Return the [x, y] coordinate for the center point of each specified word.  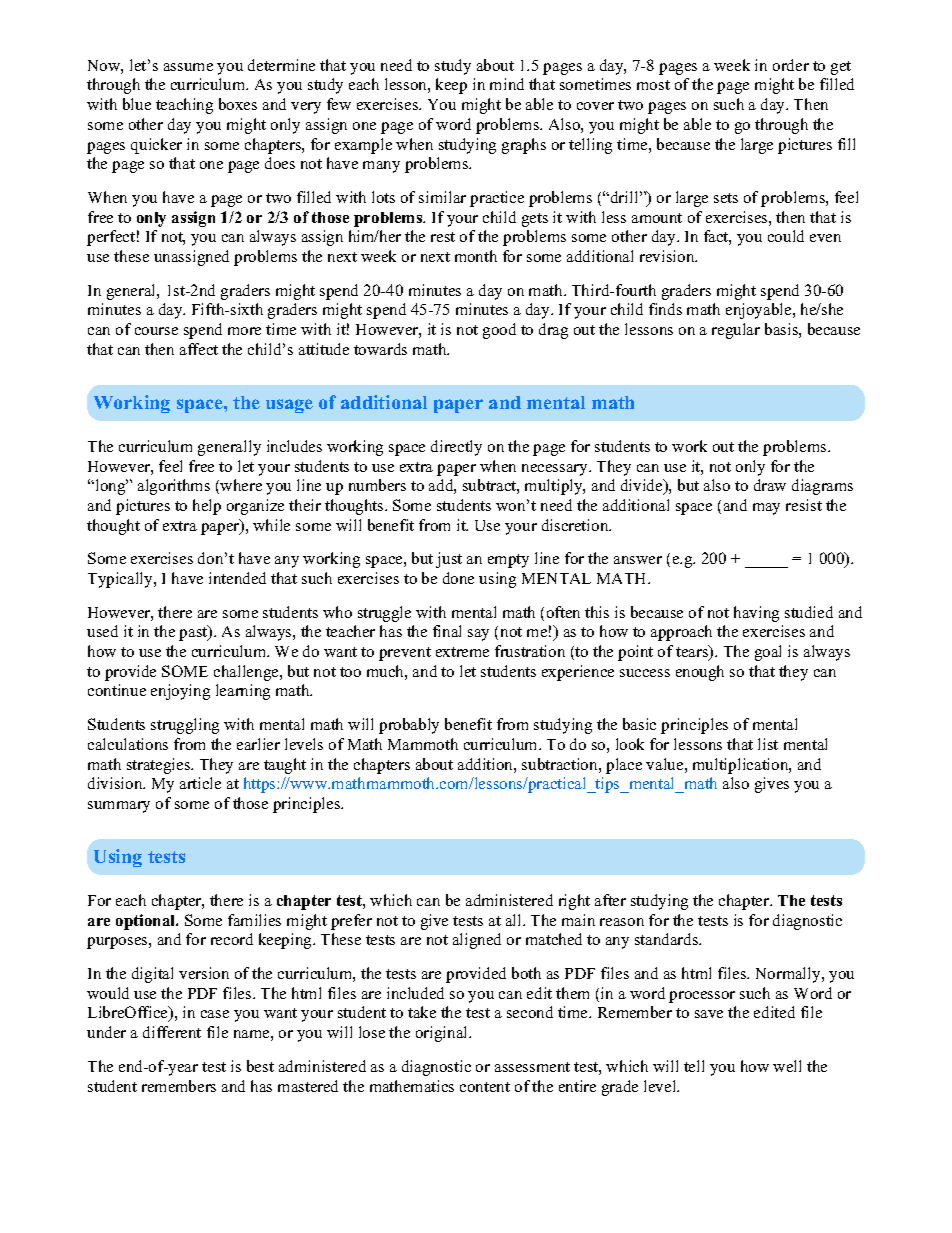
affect [199, 349]
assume [188, 67]
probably [409, 726]
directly [456, 448]
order [791, 65]
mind [507, 84]
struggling [185, 726]
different [172, 1032]
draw [770, 485]
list [768, 744]
